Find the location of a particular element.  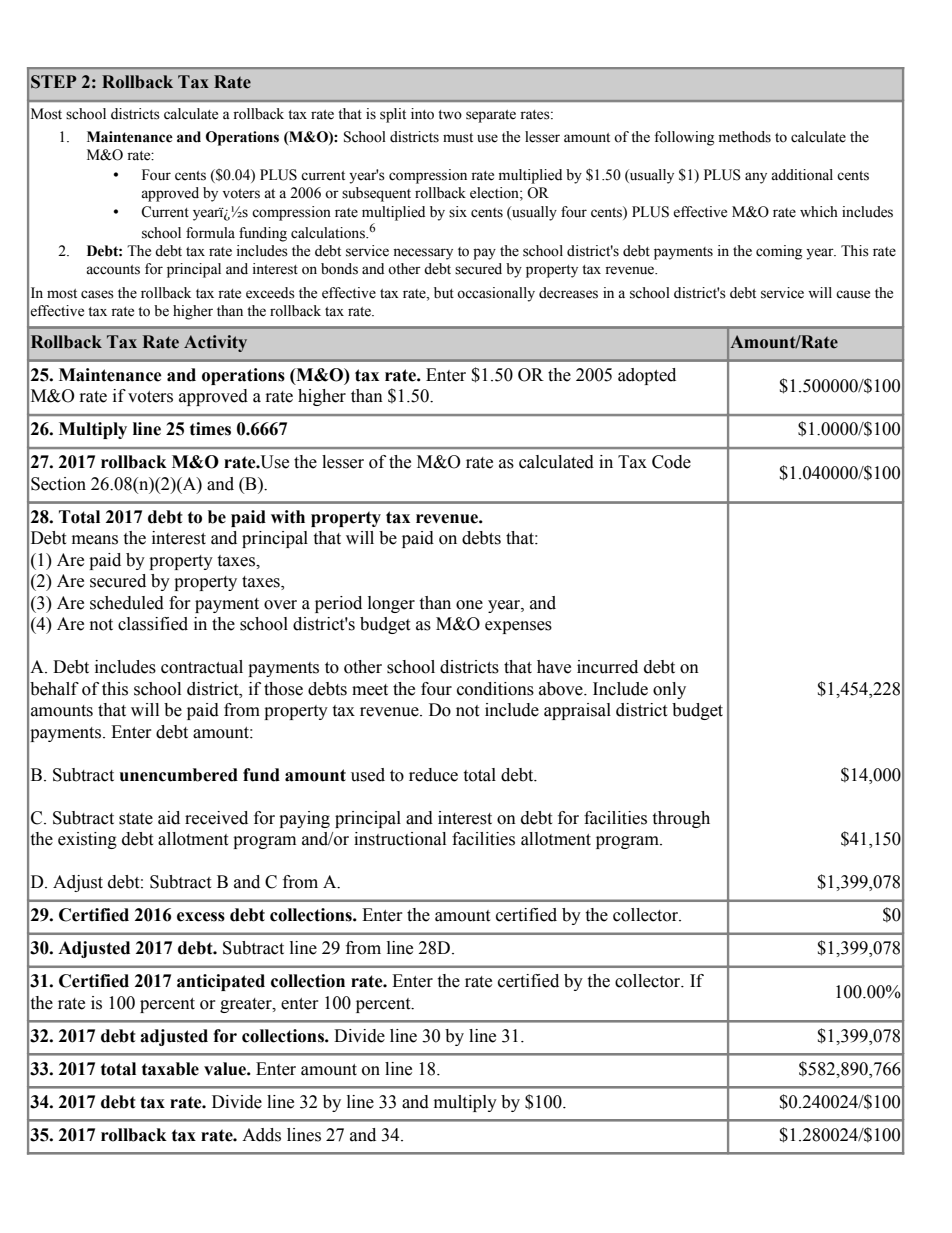

state is located at coordinates (136, 819).
